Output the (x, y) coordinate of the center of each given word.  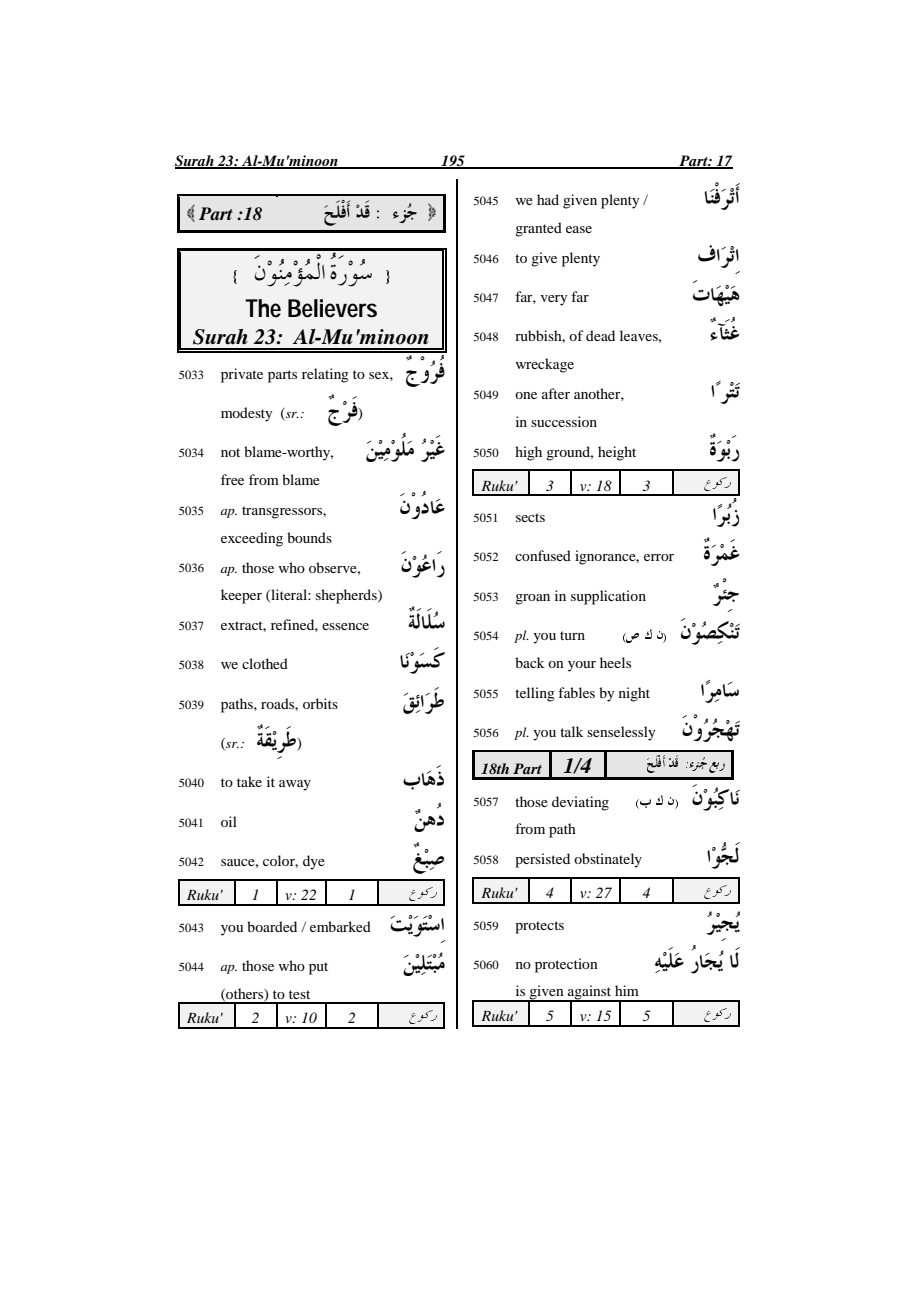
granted (538, 229)
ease (579, 229)
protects (539, 927)
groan (532, 599)
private (242, 375)
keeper (241, 596)
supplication (608, 597)
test (299, 994)
